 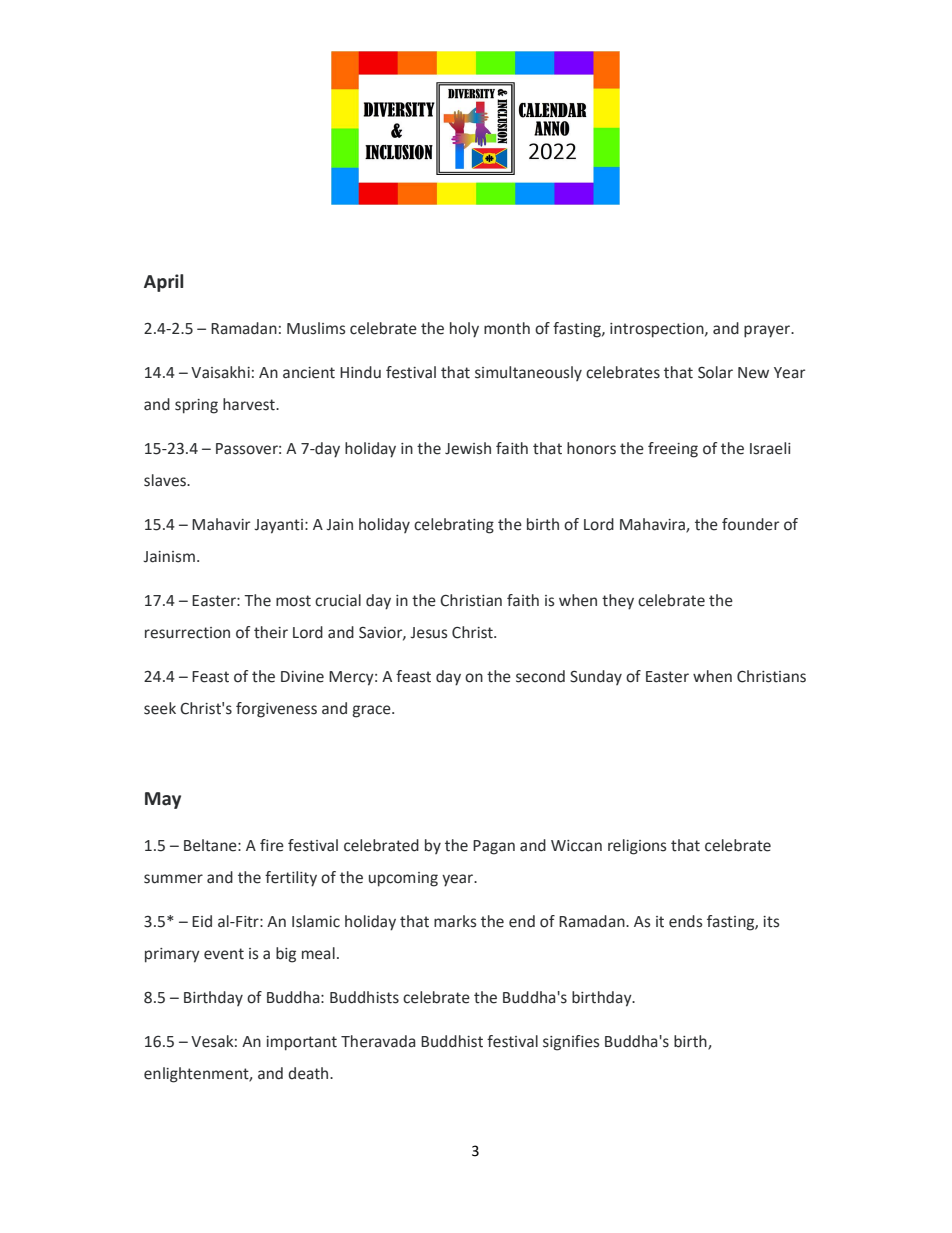 What do you see at coordinates (596, 677) in the screenshot?
I see `Sunday` at bounding box center [596, 677].
